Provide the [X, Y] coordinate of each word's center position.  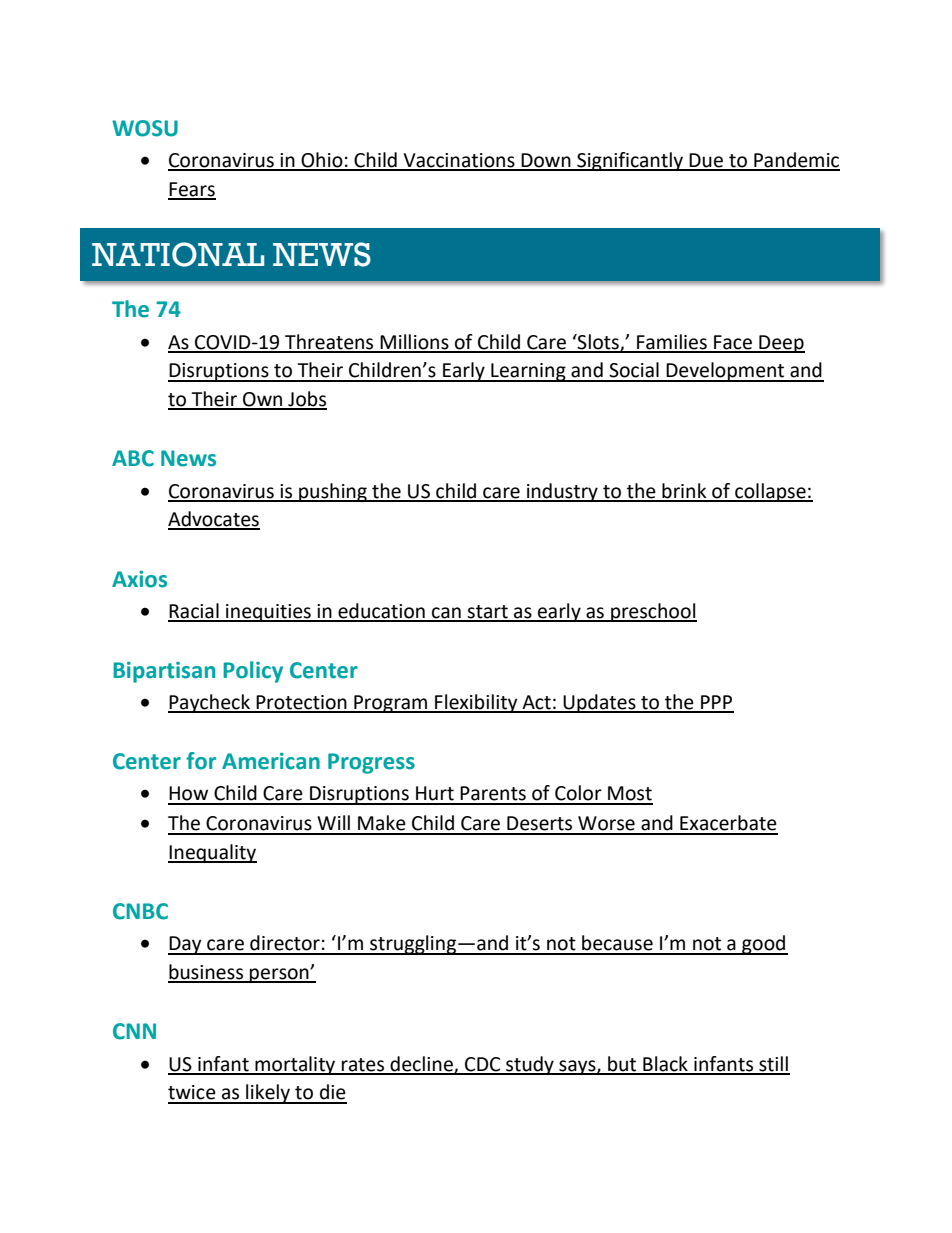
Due [706, 161]
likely [268, 1094]
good [764, 945]
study [530, 1065]
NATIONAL [178, 254]
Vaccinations [459, 161]
